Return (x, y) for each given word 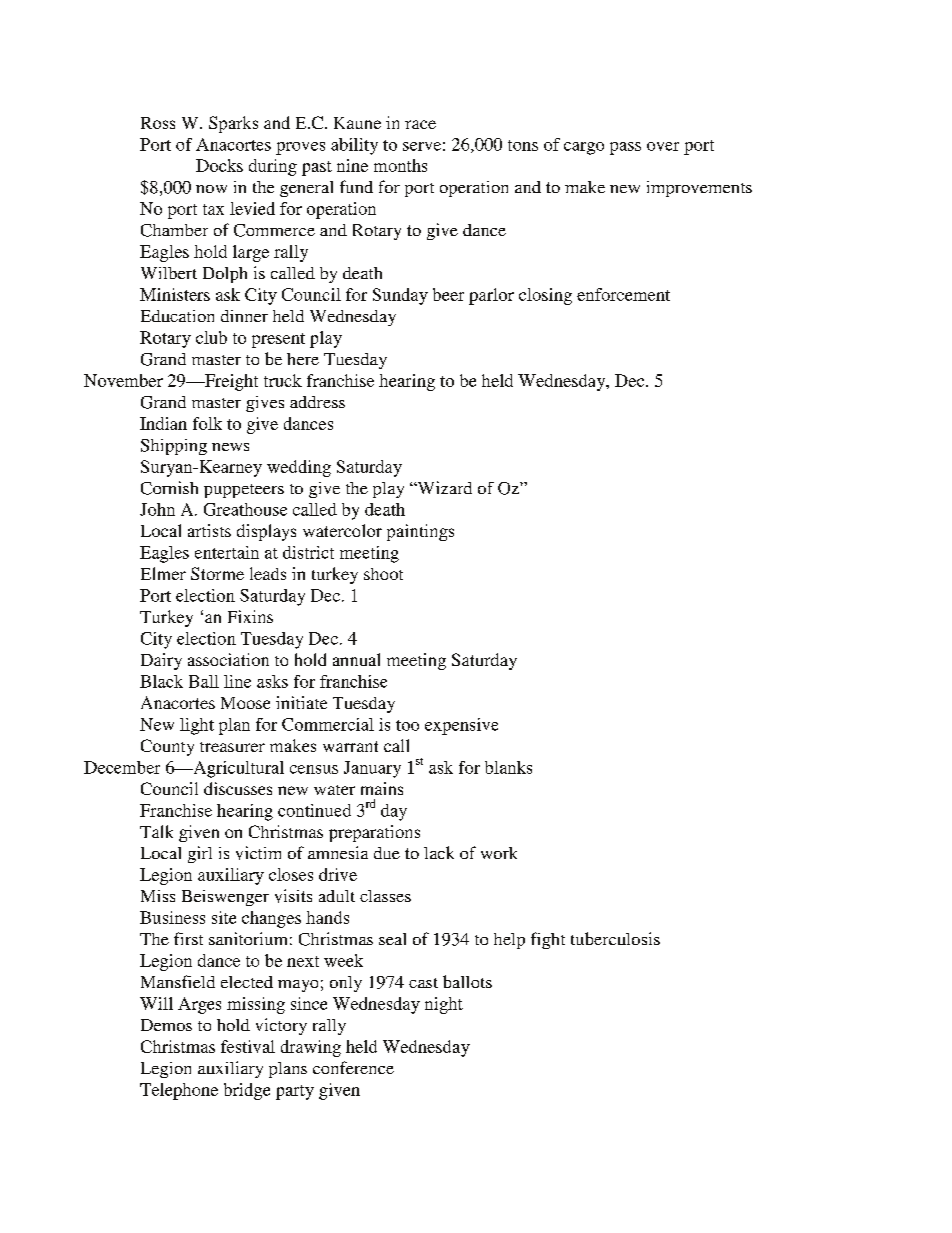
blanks (508, 767)
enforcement (623, 294)
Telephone (179, 1091)
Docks (219, 165)
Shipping (174, 447)
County (167, 747)
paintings (420, 532)
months (400, 165)
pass (625, 148)
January (372, 769)
